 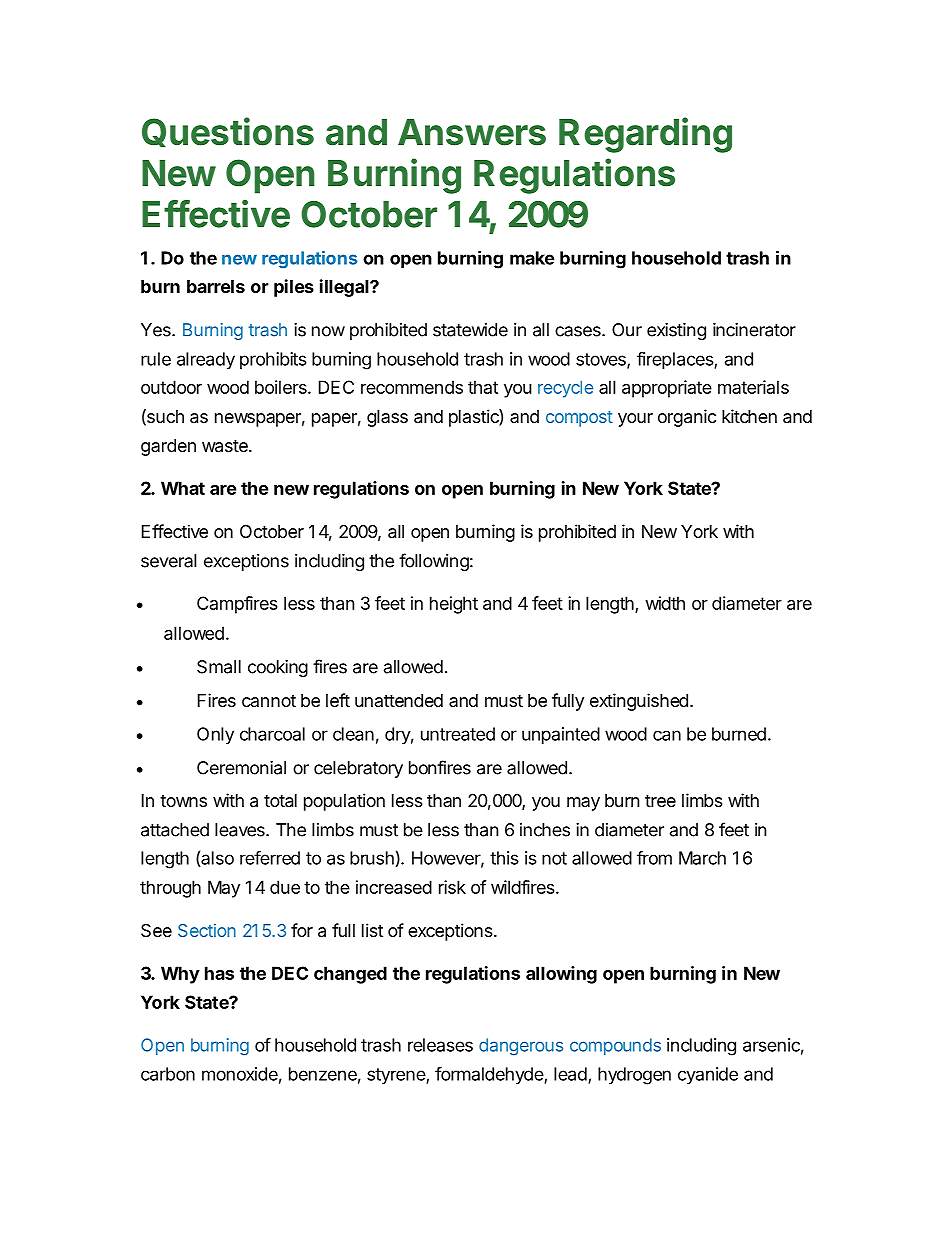 I want to click on Answers, so click(x=472, y=132).
